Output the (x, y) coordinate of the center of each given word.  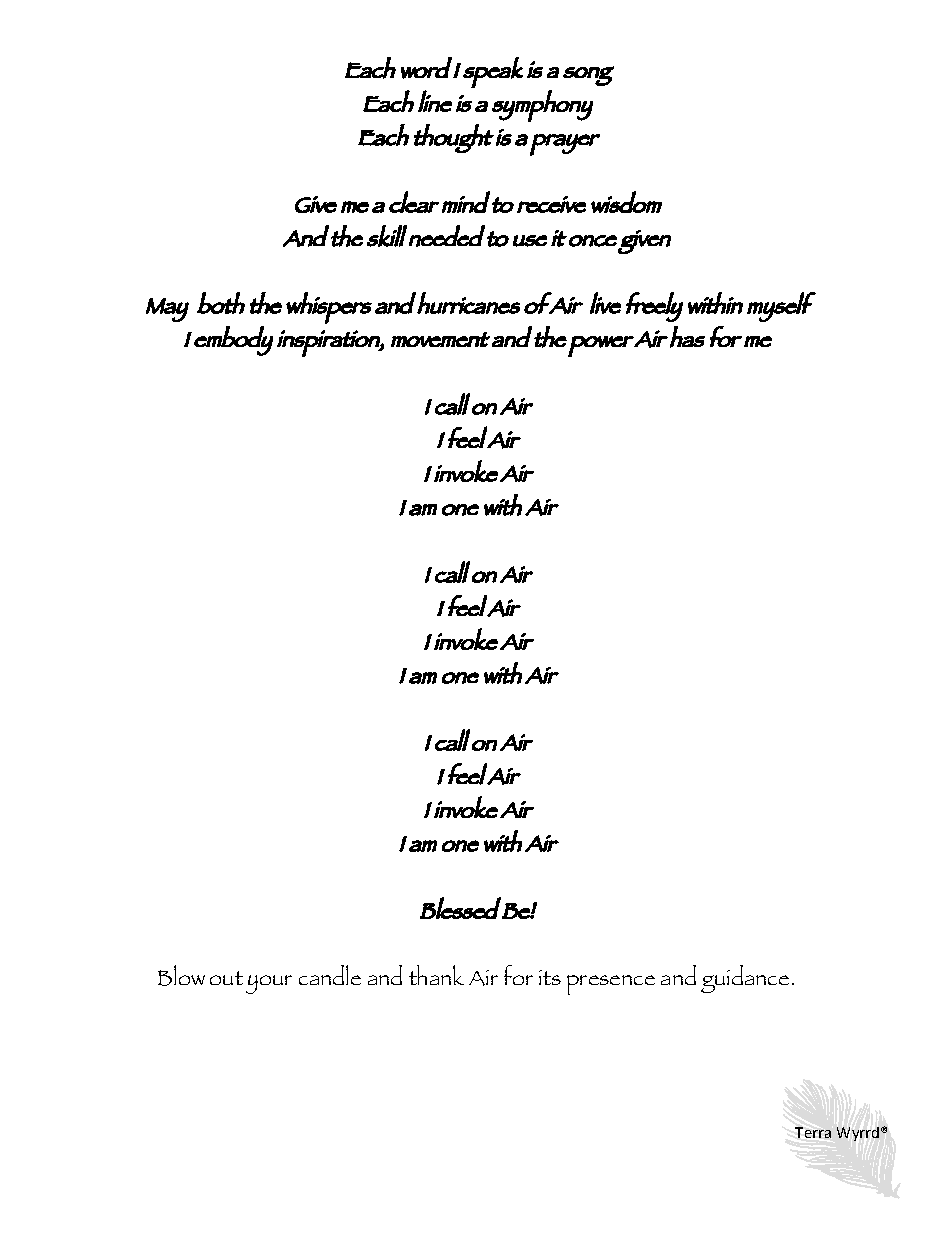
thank (436, 975)
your (269, 984)
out (226, 978)
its (550, 977)
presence (611, 985)
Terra (813, 1132)
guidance (745, 979)
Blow (181, 975)
